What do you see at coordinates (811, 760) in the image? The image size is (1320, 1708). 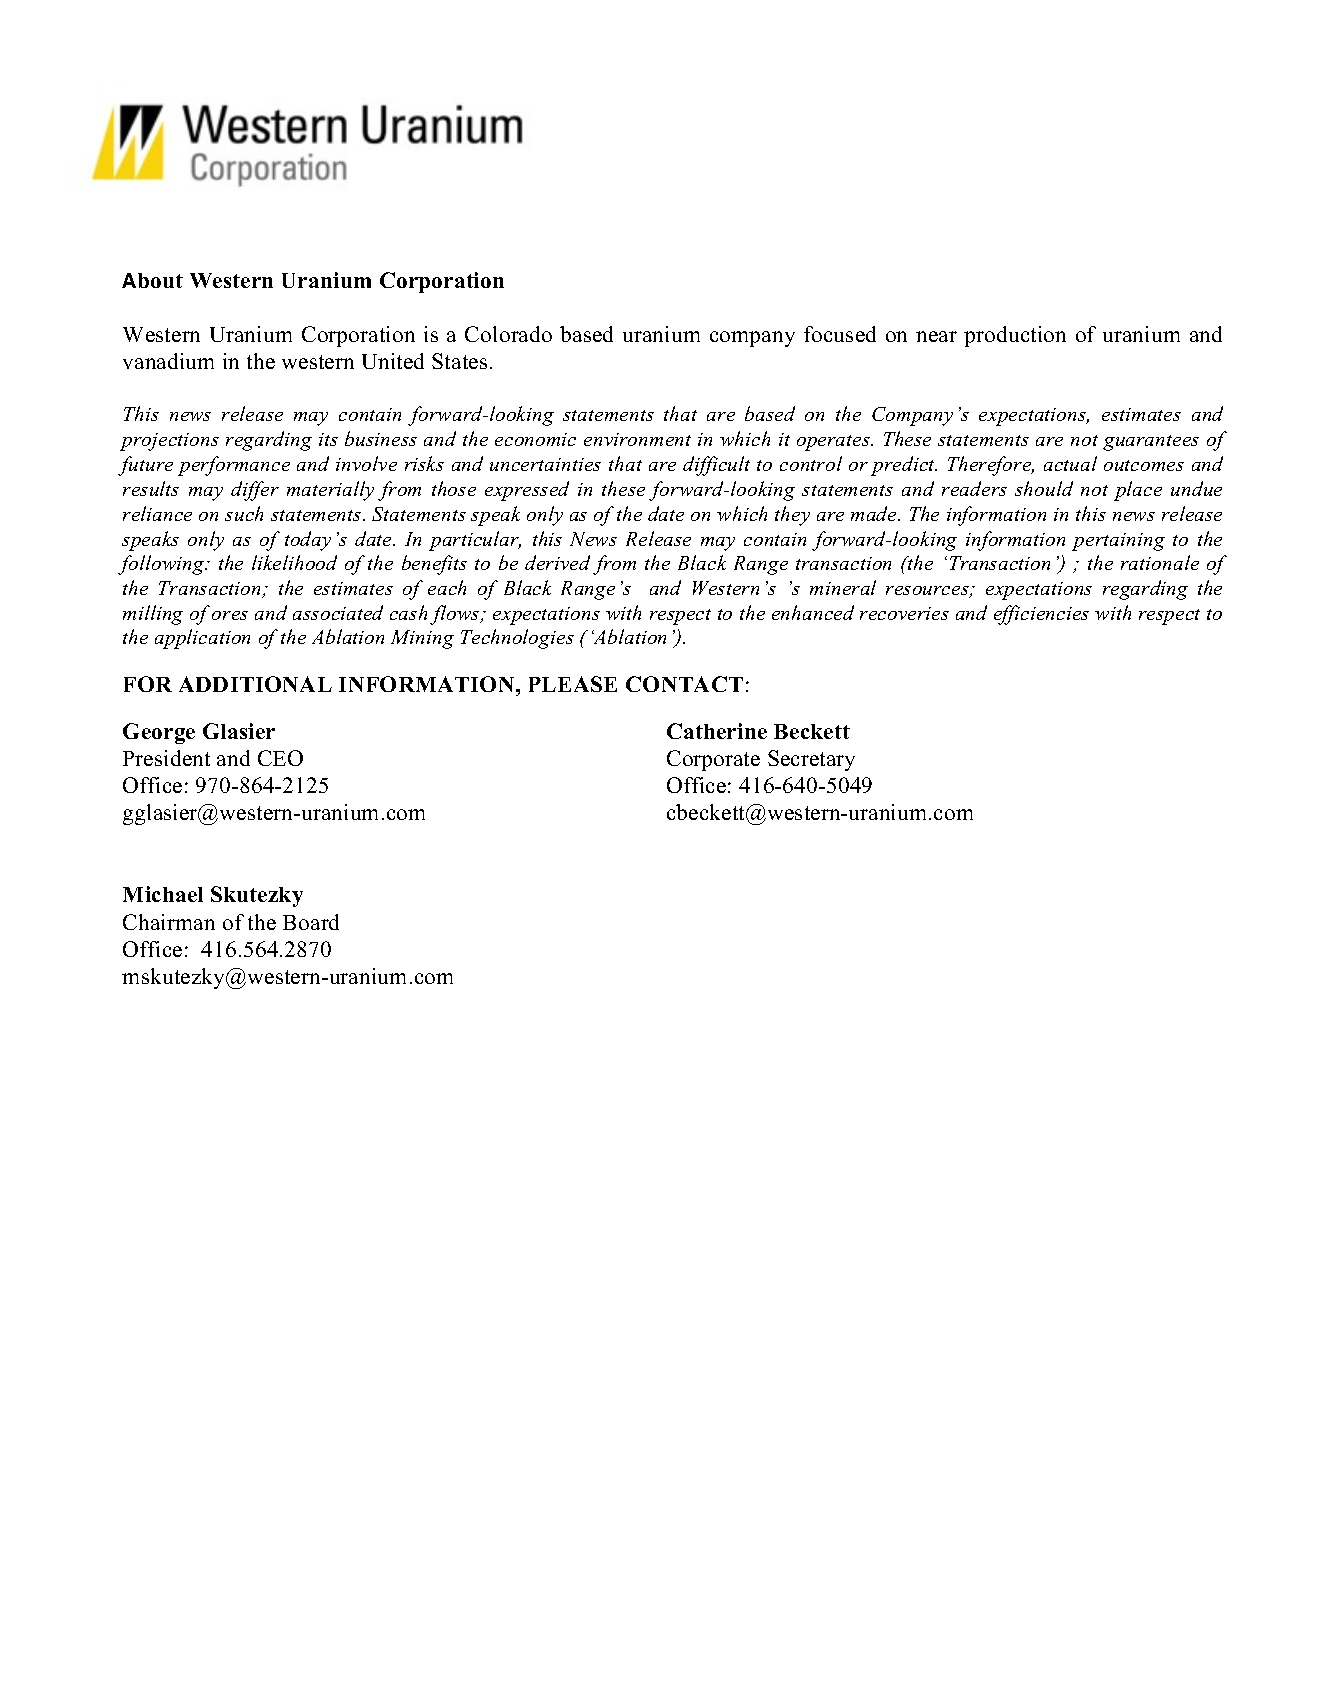 I see `Secretary` at bounding box center [811, 760].
